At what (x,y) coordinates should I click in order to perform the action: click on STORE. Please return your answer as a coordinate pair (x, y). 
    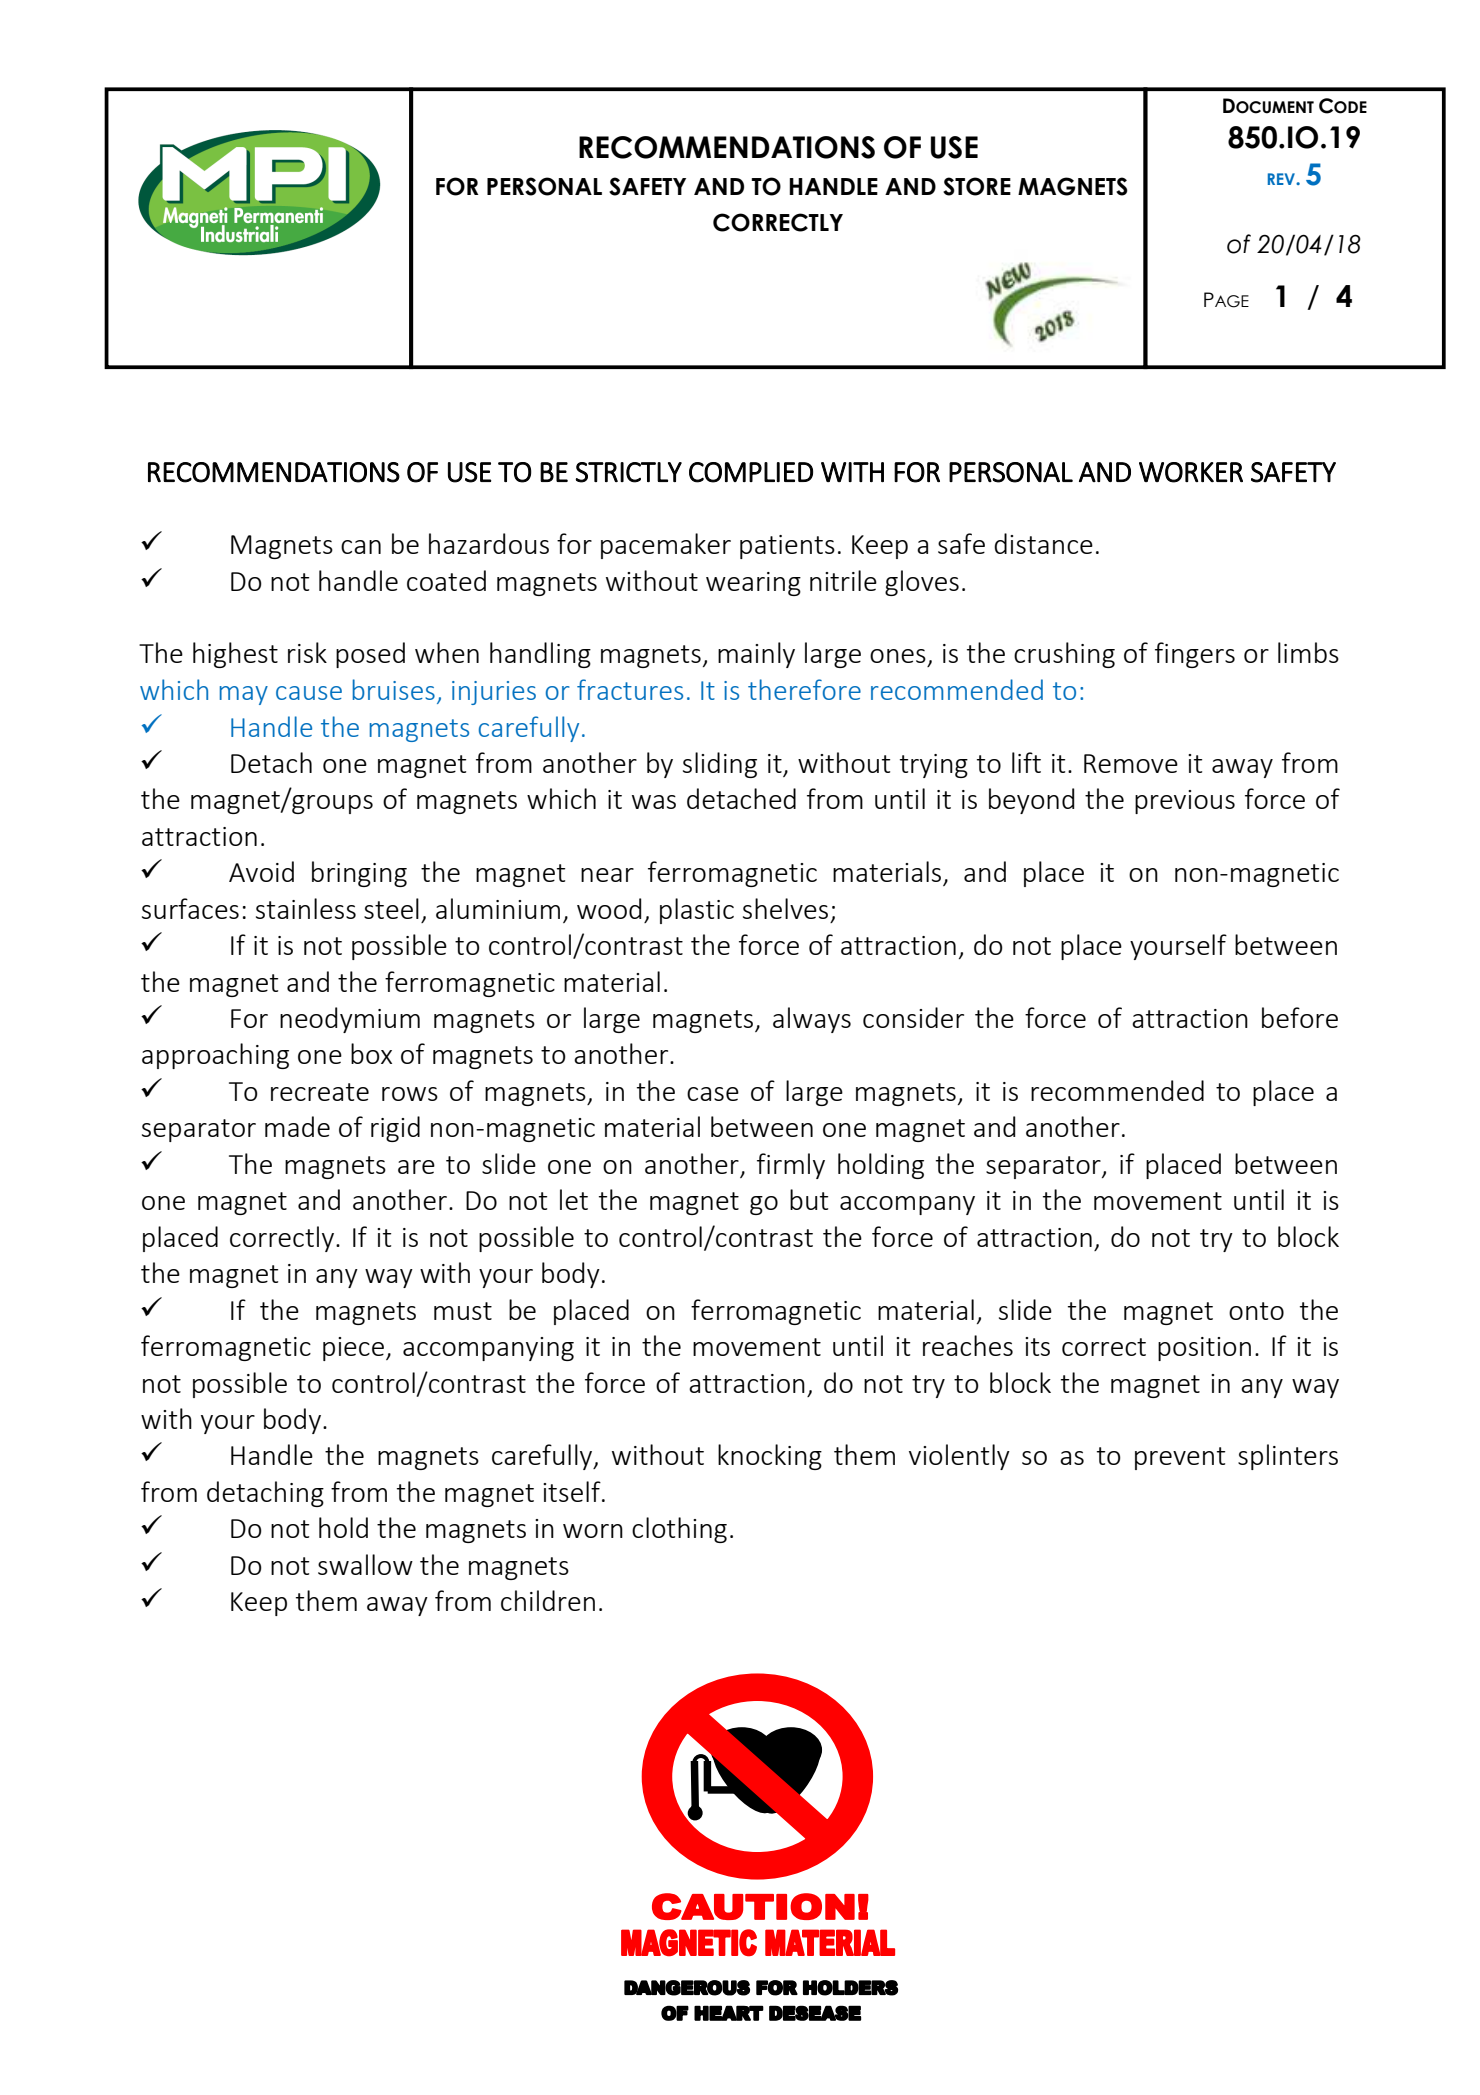
    Looking at the image, I should click on (977, 186).
